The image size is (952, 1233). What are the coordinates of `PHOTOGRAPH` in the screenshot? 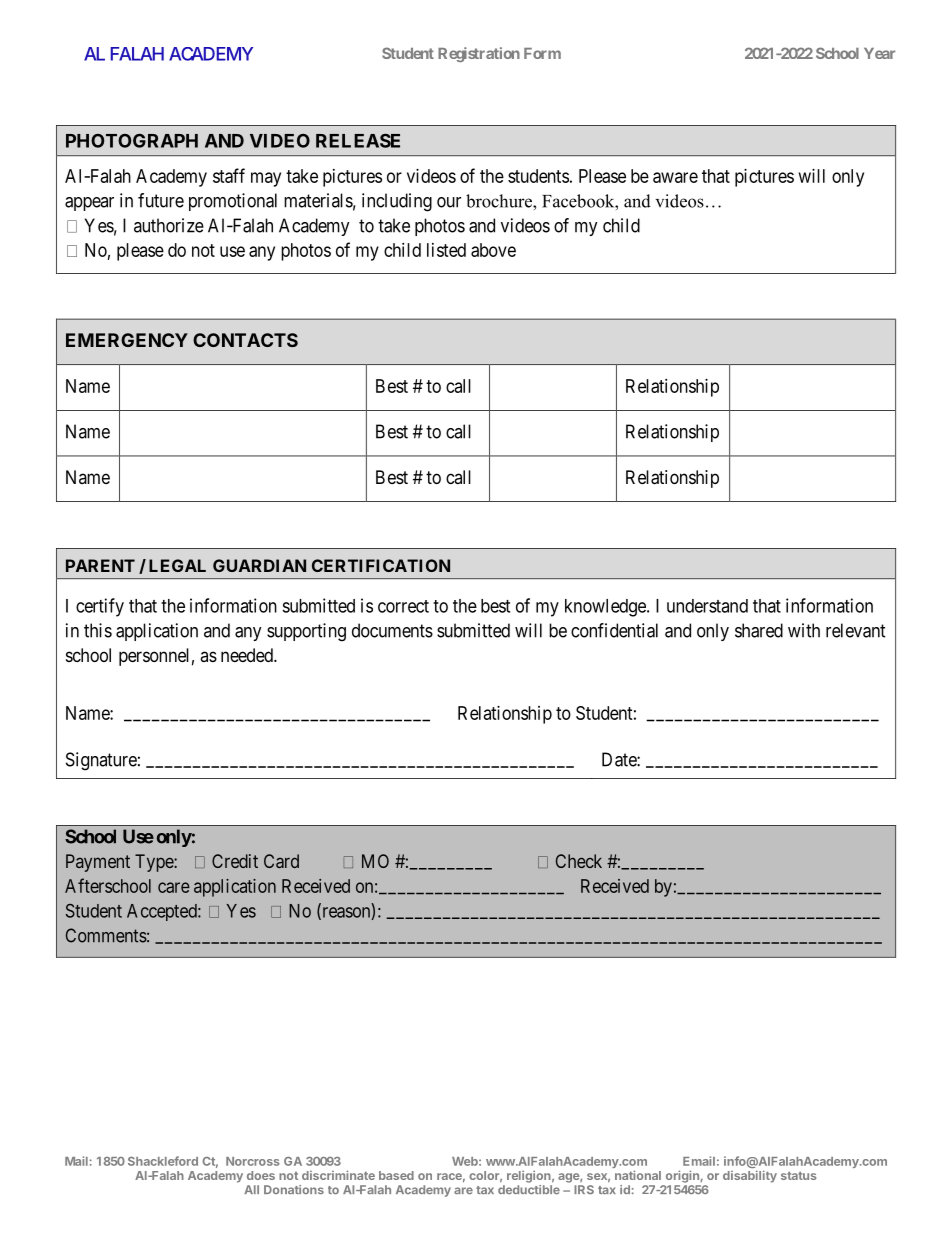 It's located at (132, 140).
